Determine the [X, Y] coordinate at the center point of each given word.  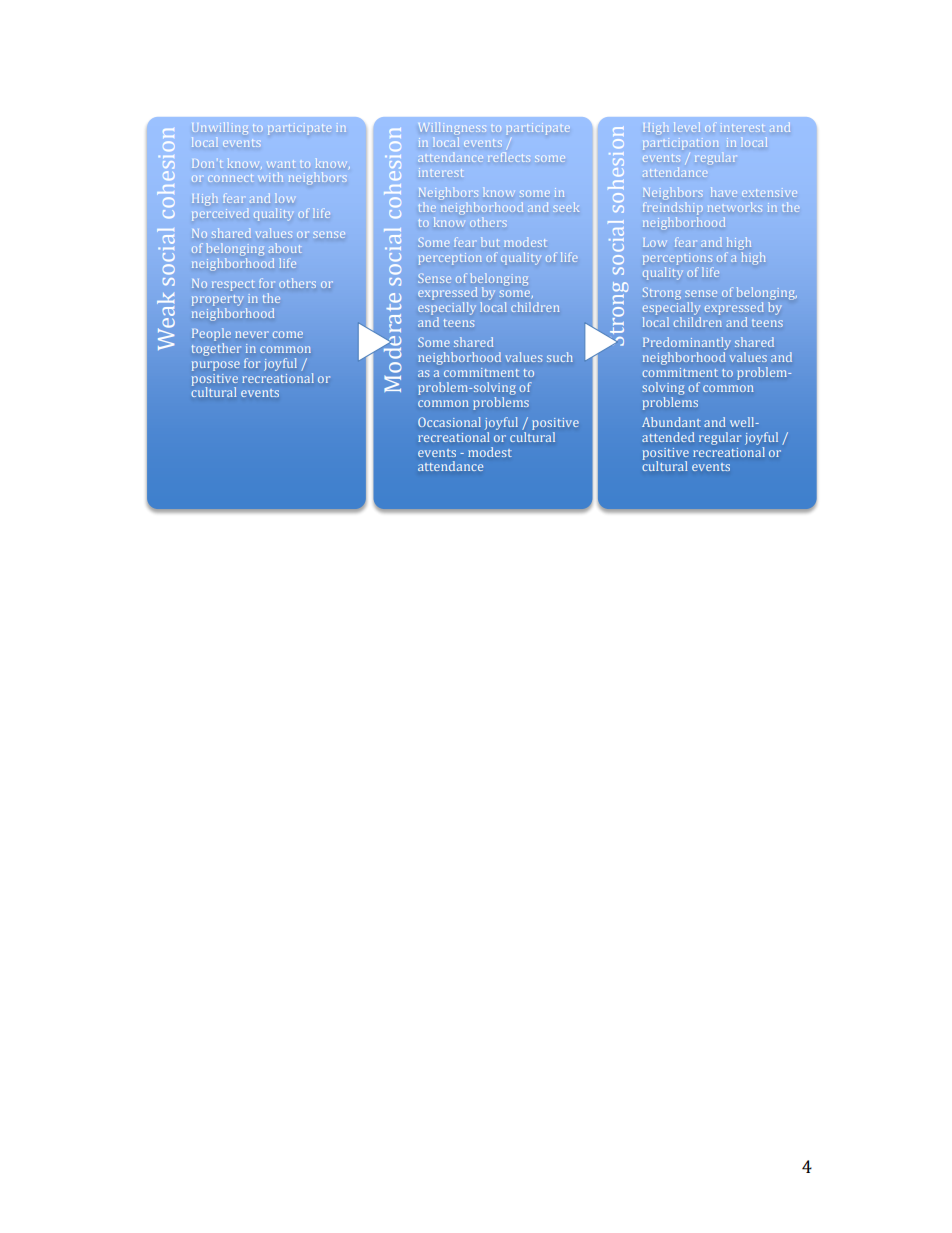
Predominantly [687, 345]
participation [680, 142]
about [285, 248]
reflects [509, 157]
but [490, 242]
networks [735, 207]
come [288, 334]
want [280, 164]
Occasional [449, 422]
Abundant [671, 422]
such [560, 357]
